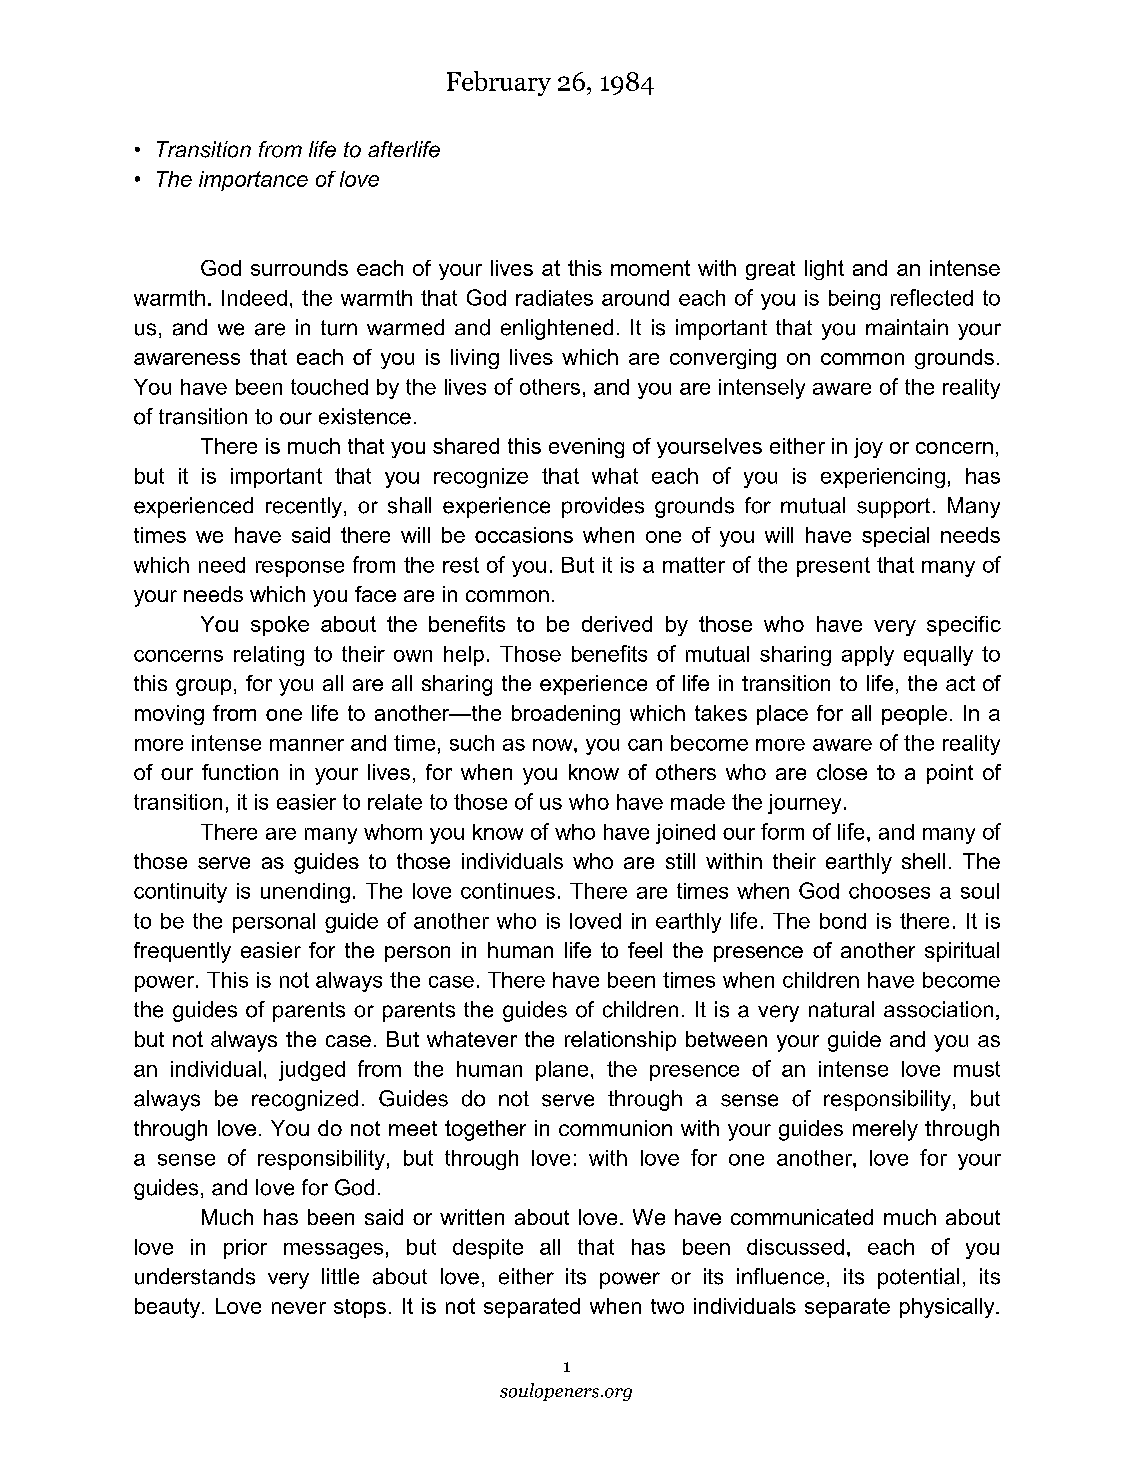 The width and height of the screenshot is (1134, 1468). Describe the element at coordinates (770, 270) in the screenshot. I see `great` at that location.
